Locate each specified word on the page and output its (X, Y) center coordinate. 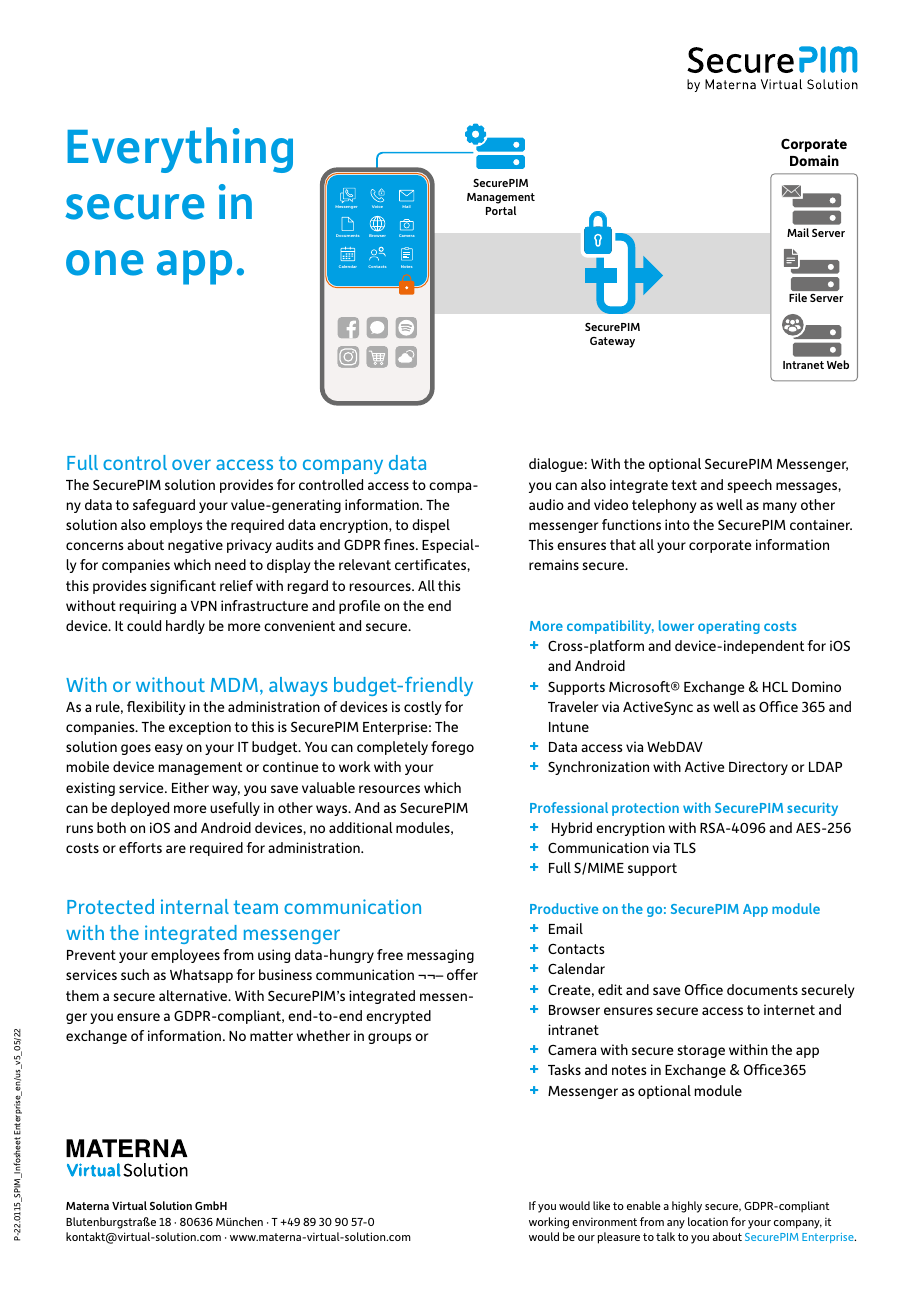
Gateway (612, 342)
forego (452, 748)
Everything (180, 150)
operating (729, 627)
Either (190, 787)
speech (749, 486)
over (191, 464)
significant (183, 587)
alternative (194, 995)
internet (789, 1009)
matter (271, 1036)
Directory (758, 768)
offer (462, 974)
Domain (814, 160)
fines (400, 544)
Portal (501, 210)
